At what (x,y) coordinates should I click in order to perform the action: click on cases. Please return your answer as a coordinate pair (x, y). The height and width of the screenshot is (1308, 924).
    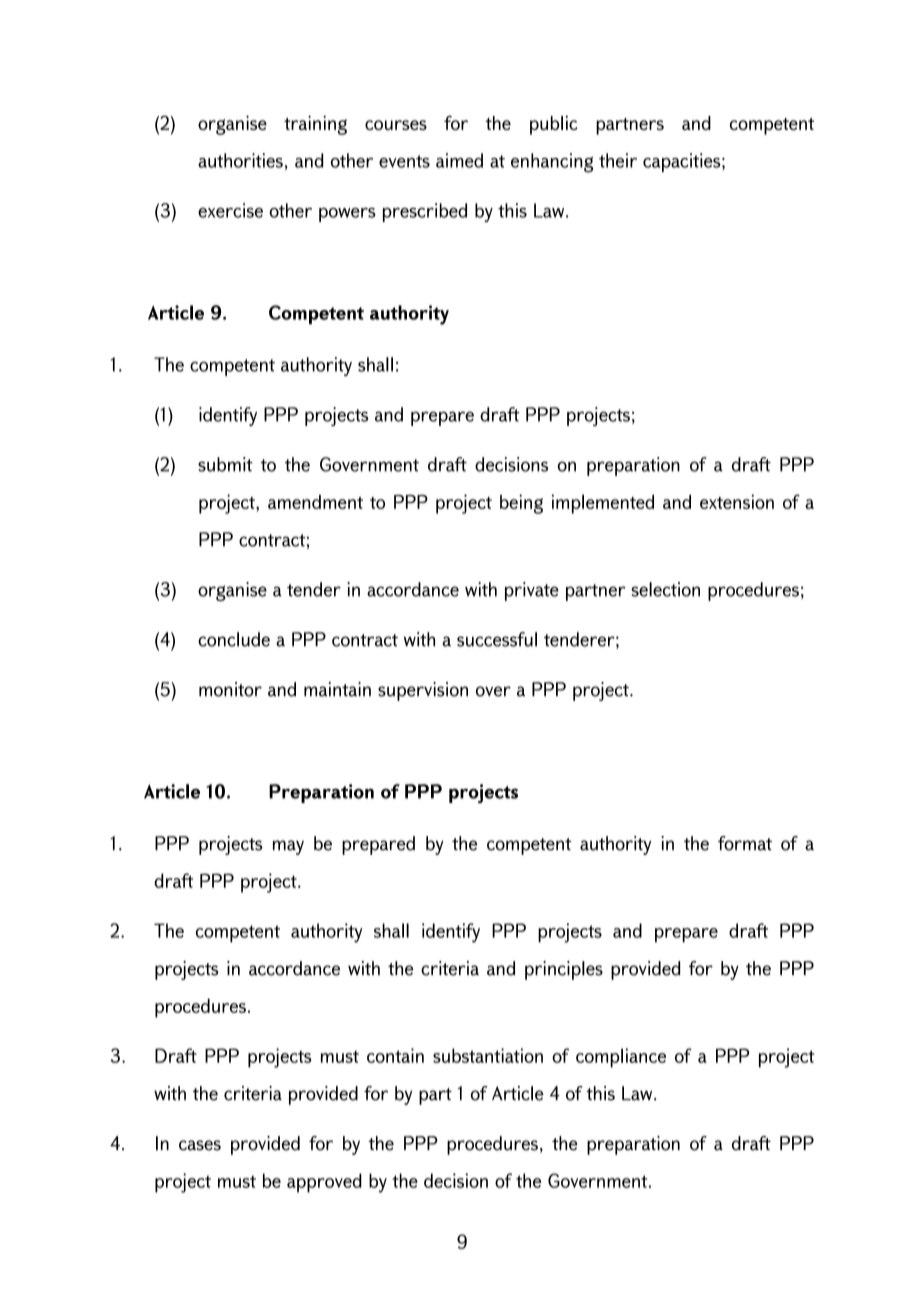
    Looking at the image, I should click on (200, 1145).
